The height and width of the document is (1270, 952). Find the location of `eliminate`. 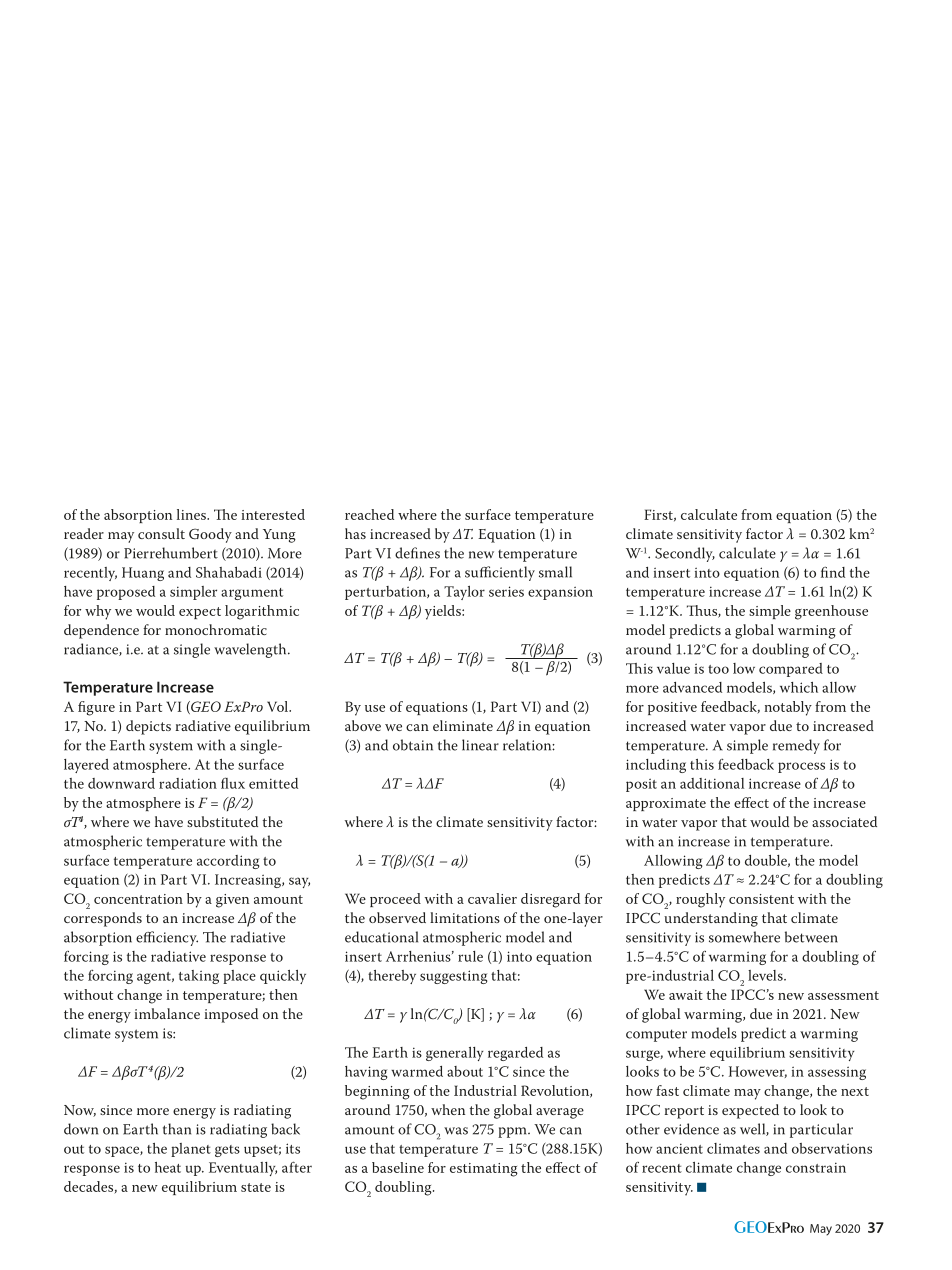

eliminate is located at coordinates (463, 725).
